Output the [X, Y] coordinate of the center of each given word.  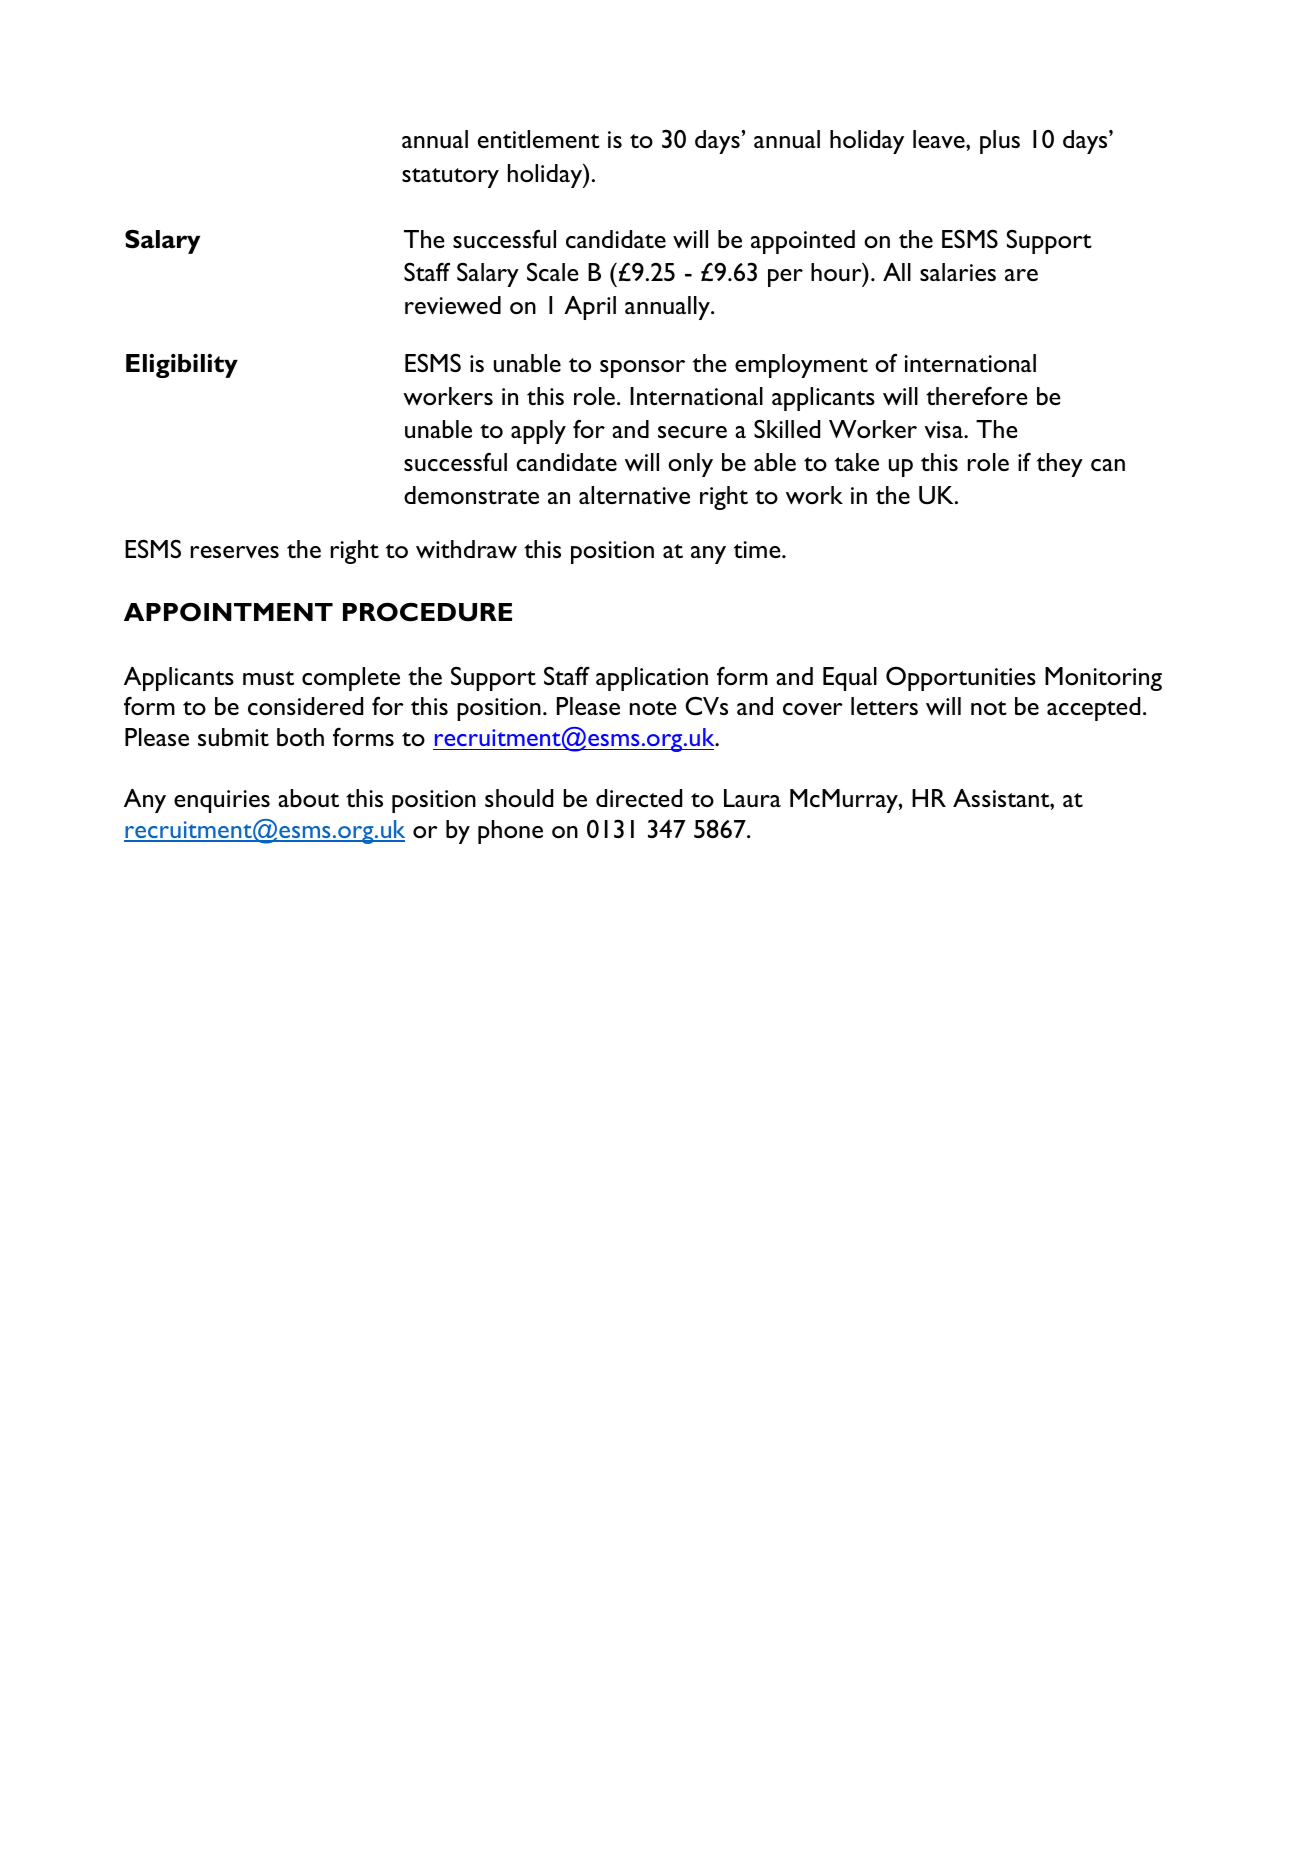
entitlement [539, 139]
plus [1000, 142]
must [268, 678]
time [758, 549]
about [308, 798]
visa [944, 429]
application [652, 679]
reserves [235, 552]
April [590, 308]
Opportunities [961, 678]
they [1060, 465]
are [1021, 275]
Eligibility [182, 366]
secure [692, 432]
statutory [450, 178]
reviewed [453, 305]
